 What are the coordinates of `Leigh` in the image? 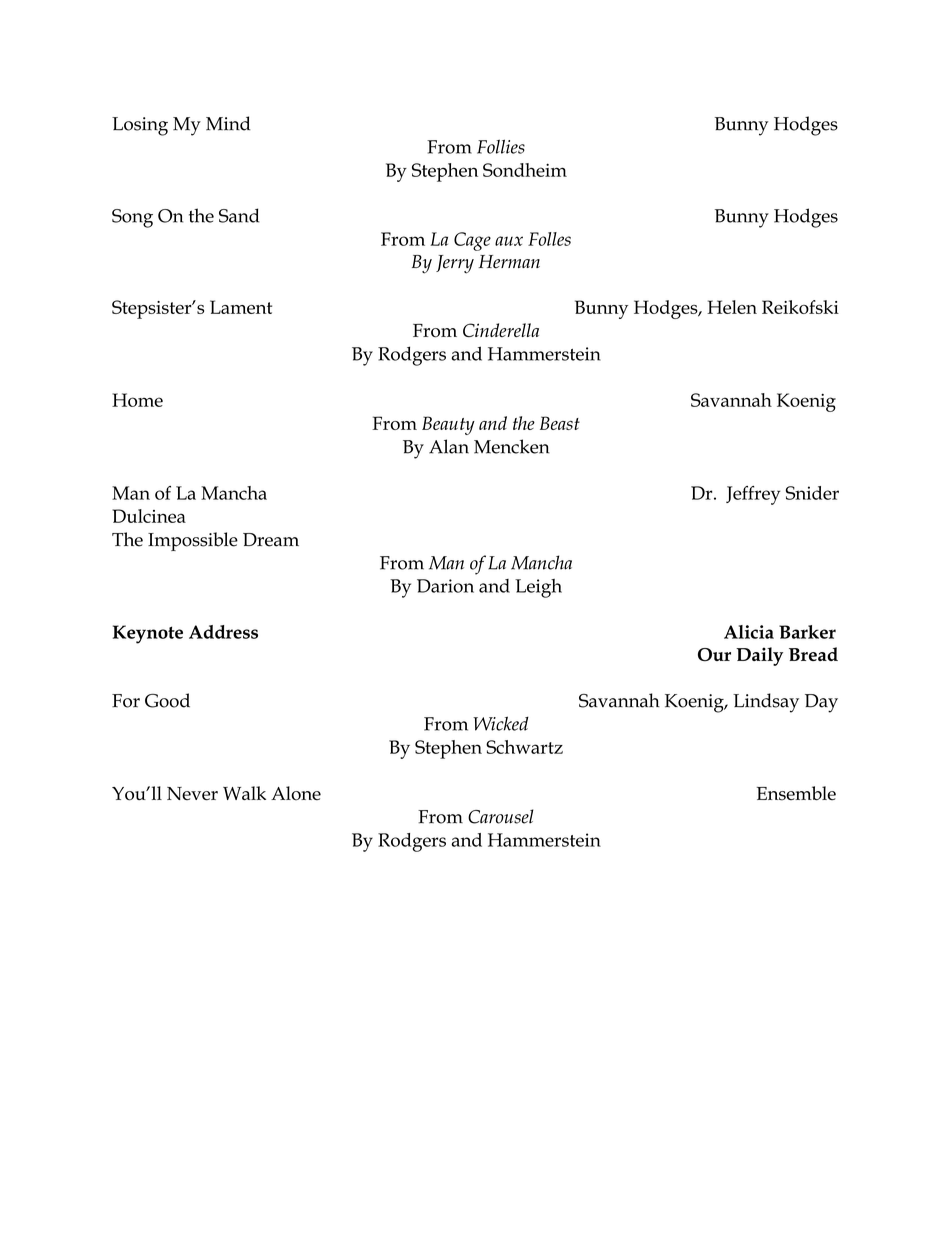 It's located at (538, 588).
